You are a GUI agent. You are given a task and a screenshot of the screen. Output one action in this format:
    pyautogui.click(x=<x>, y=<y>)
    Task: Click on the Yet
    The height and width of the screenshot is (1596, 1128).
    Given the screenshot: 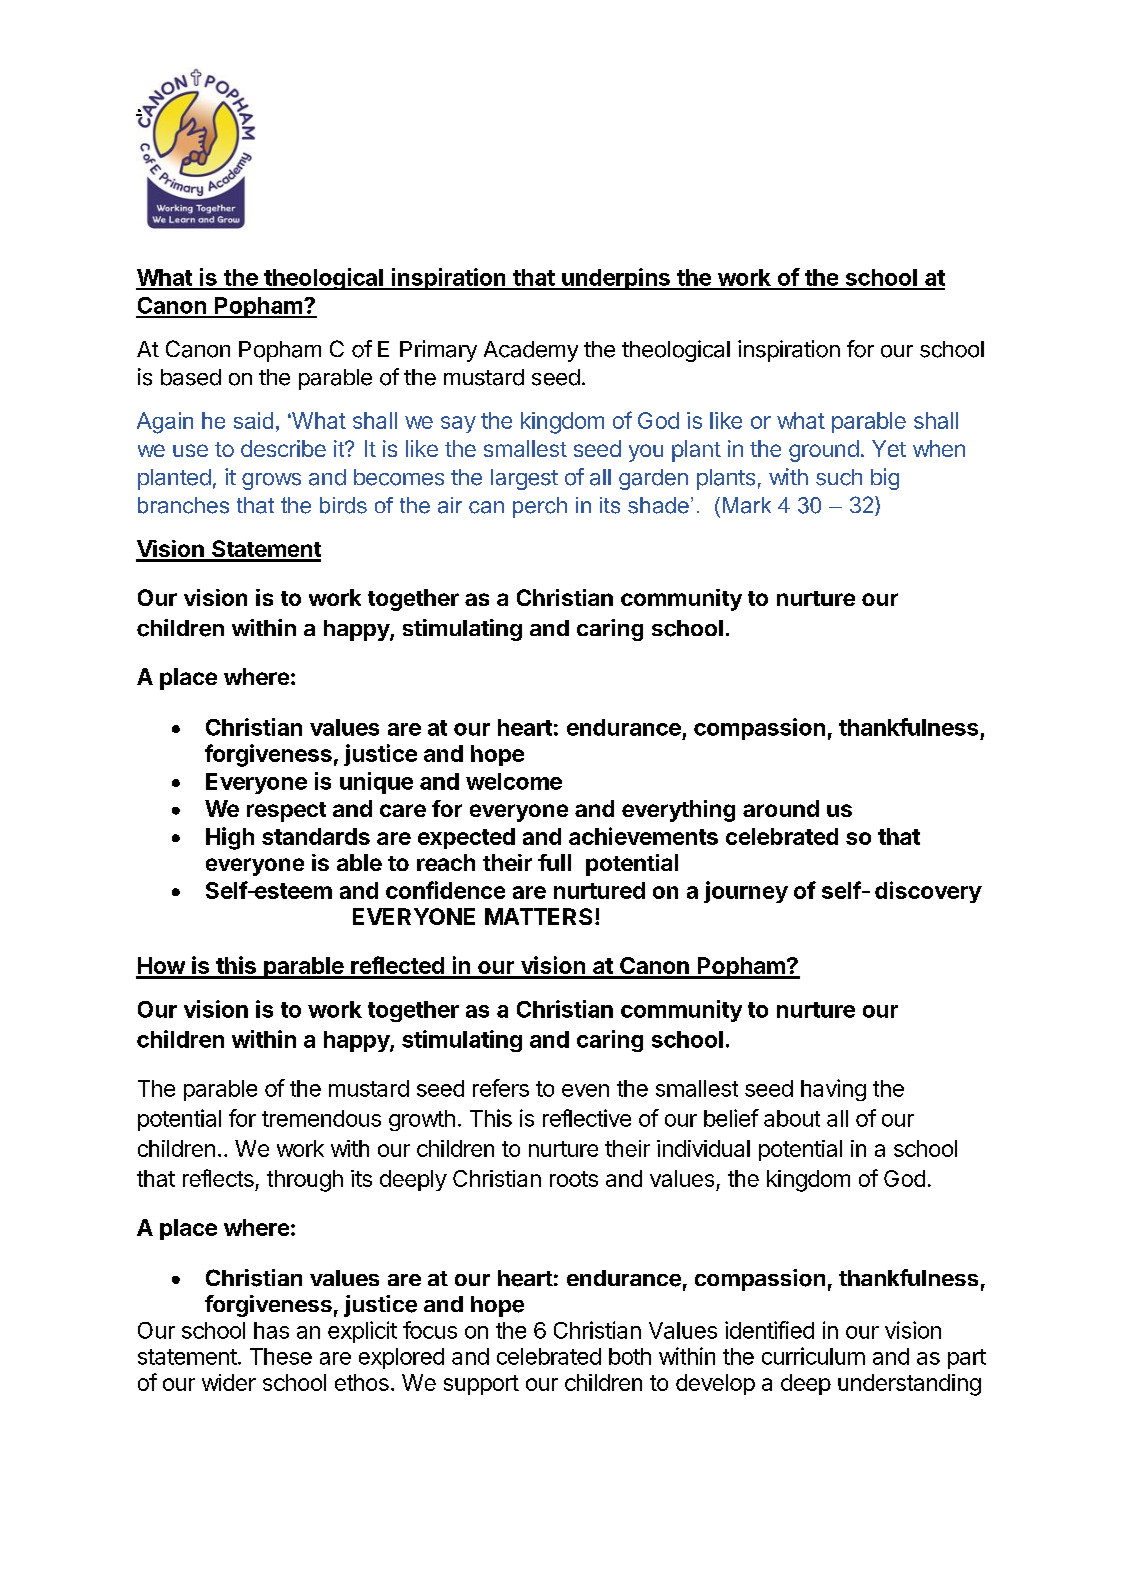 What is the action you would take?
    pyautogui.click(x=889, y=448)
